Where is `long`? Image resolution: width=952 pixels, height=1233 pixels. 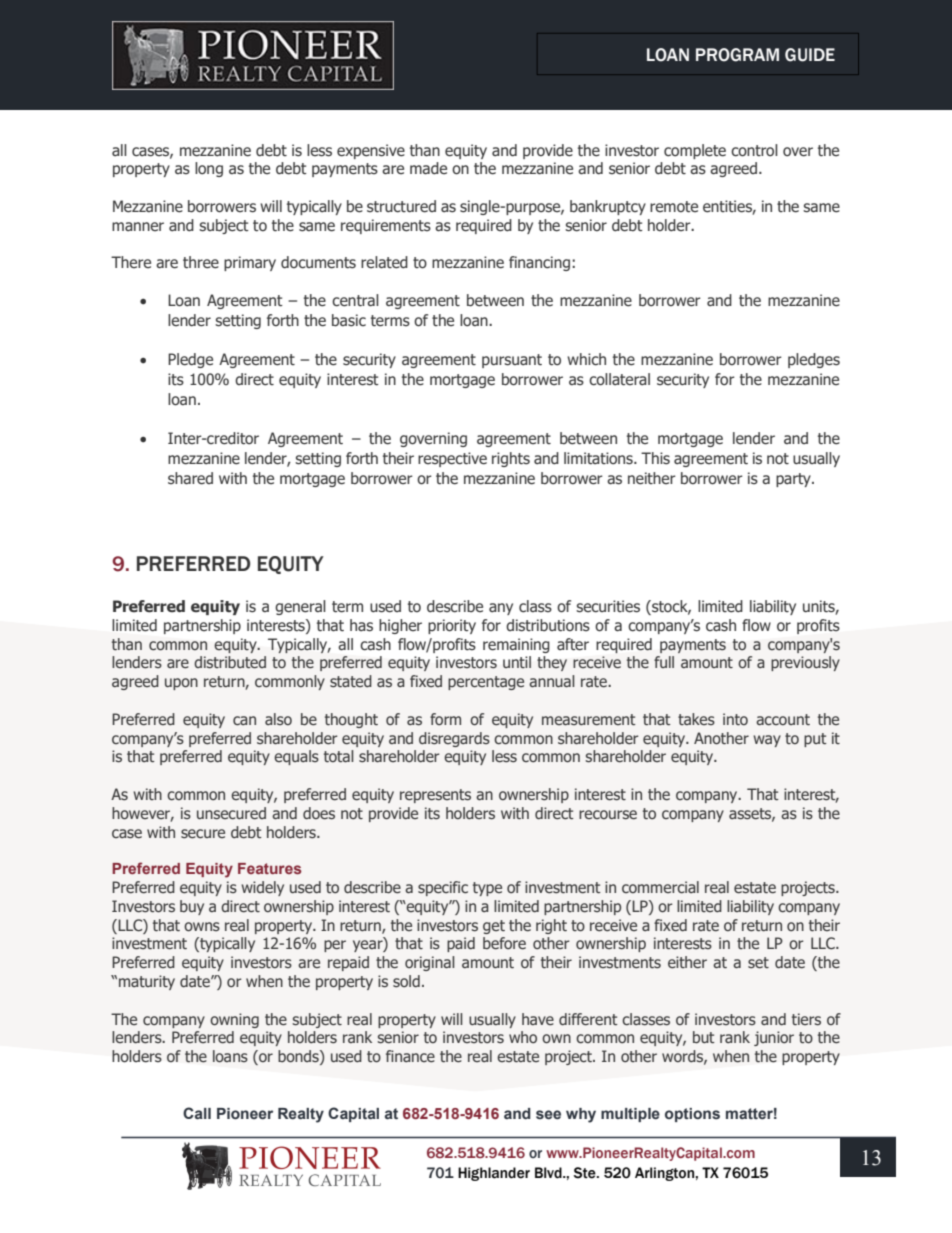
long is located at coordinates (209, 169).
